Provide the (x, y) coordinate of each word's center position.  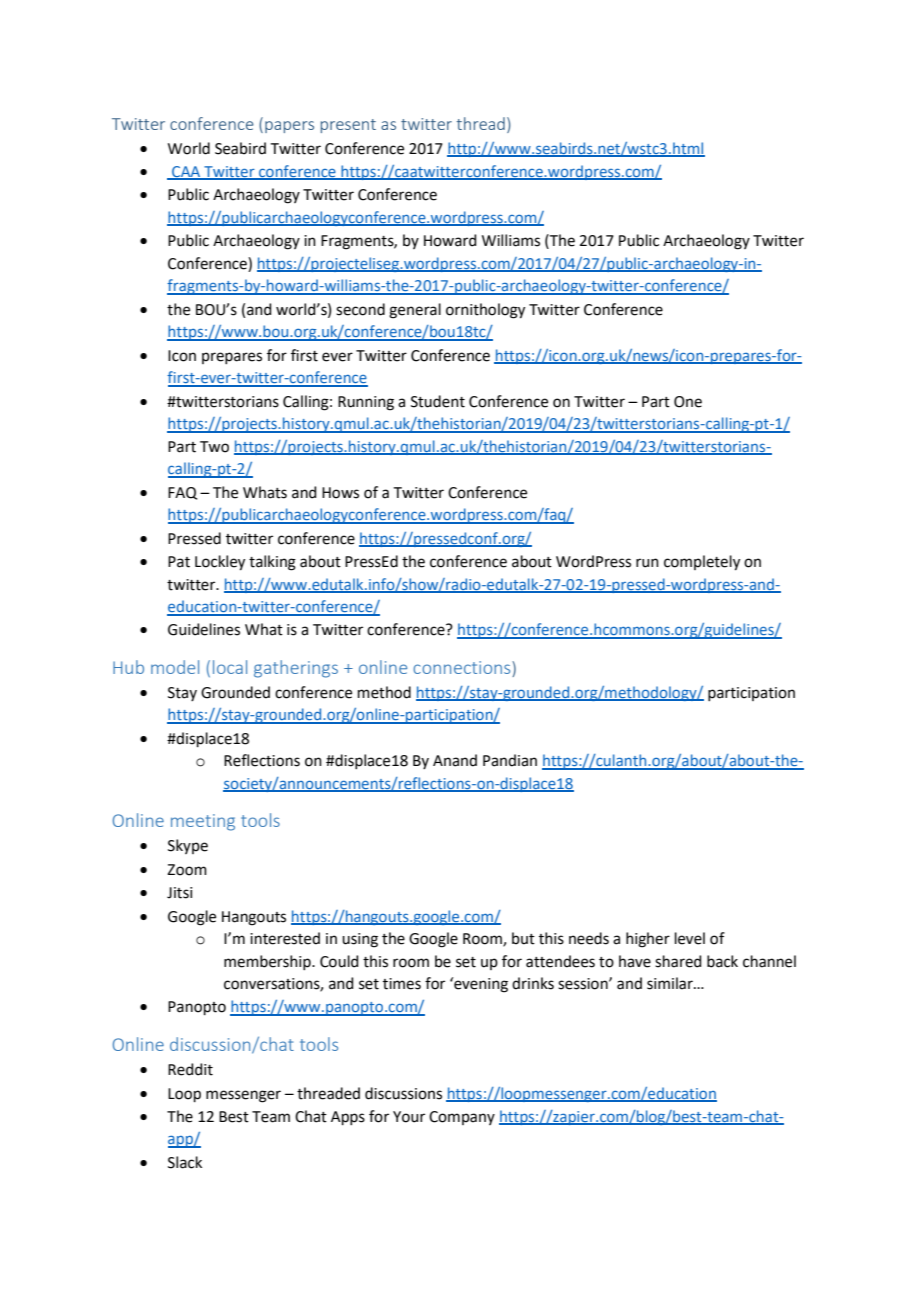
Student (438, 401)
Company (462, 1118)
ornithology (485, 311)
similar (671, 983)
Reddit (190, 1069)
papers (289, 127)
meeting (203, 822)
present (348, 126)
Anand (455, 760)
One (688, 402)
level (690, 938)
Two (214, 447)
